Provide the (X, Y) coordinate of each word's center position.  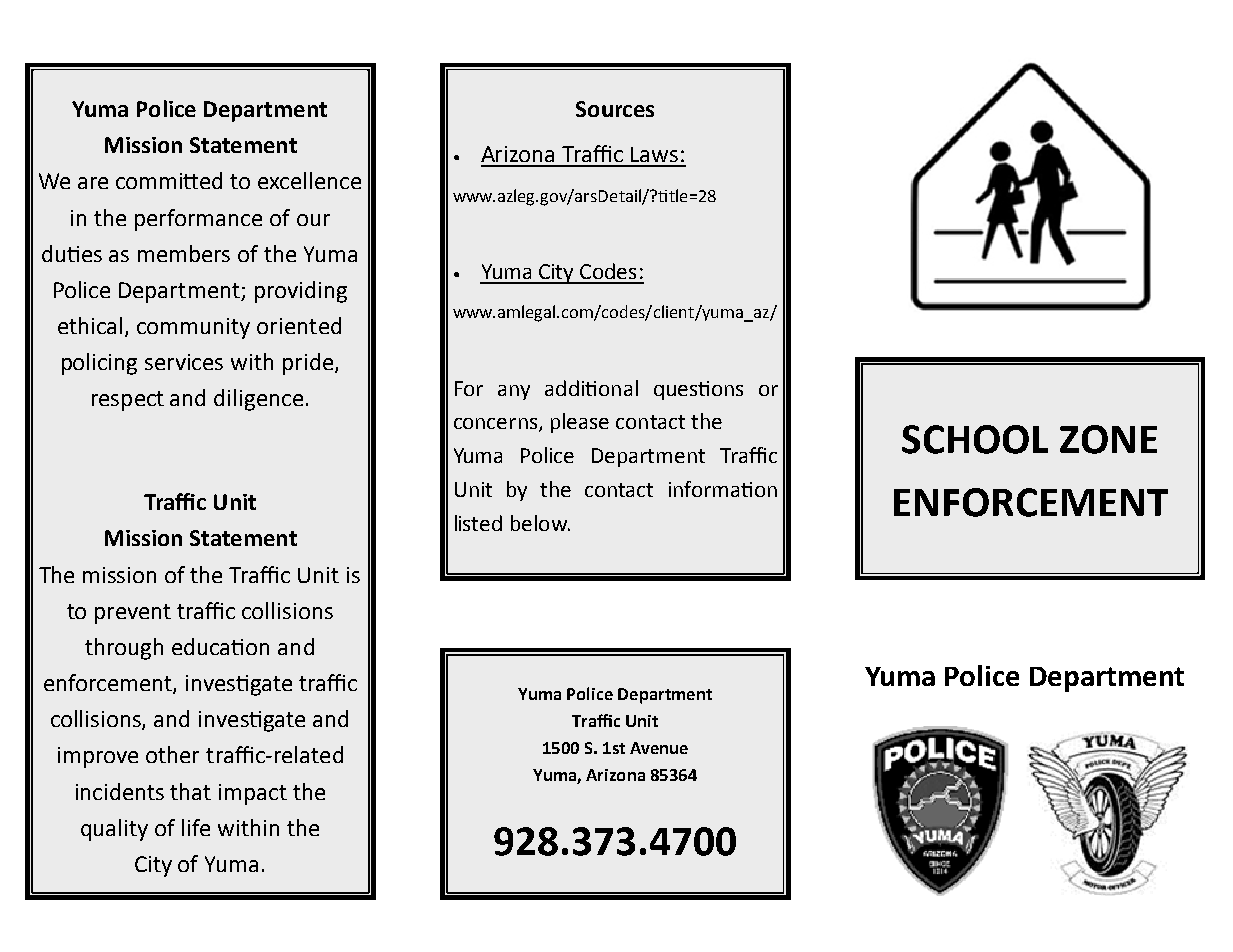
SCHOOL (975, 439)
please (580, 423)
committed (169, 180)
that (190, 791)
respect (128, 401)
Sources (615, 109)
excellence (309, 180)
